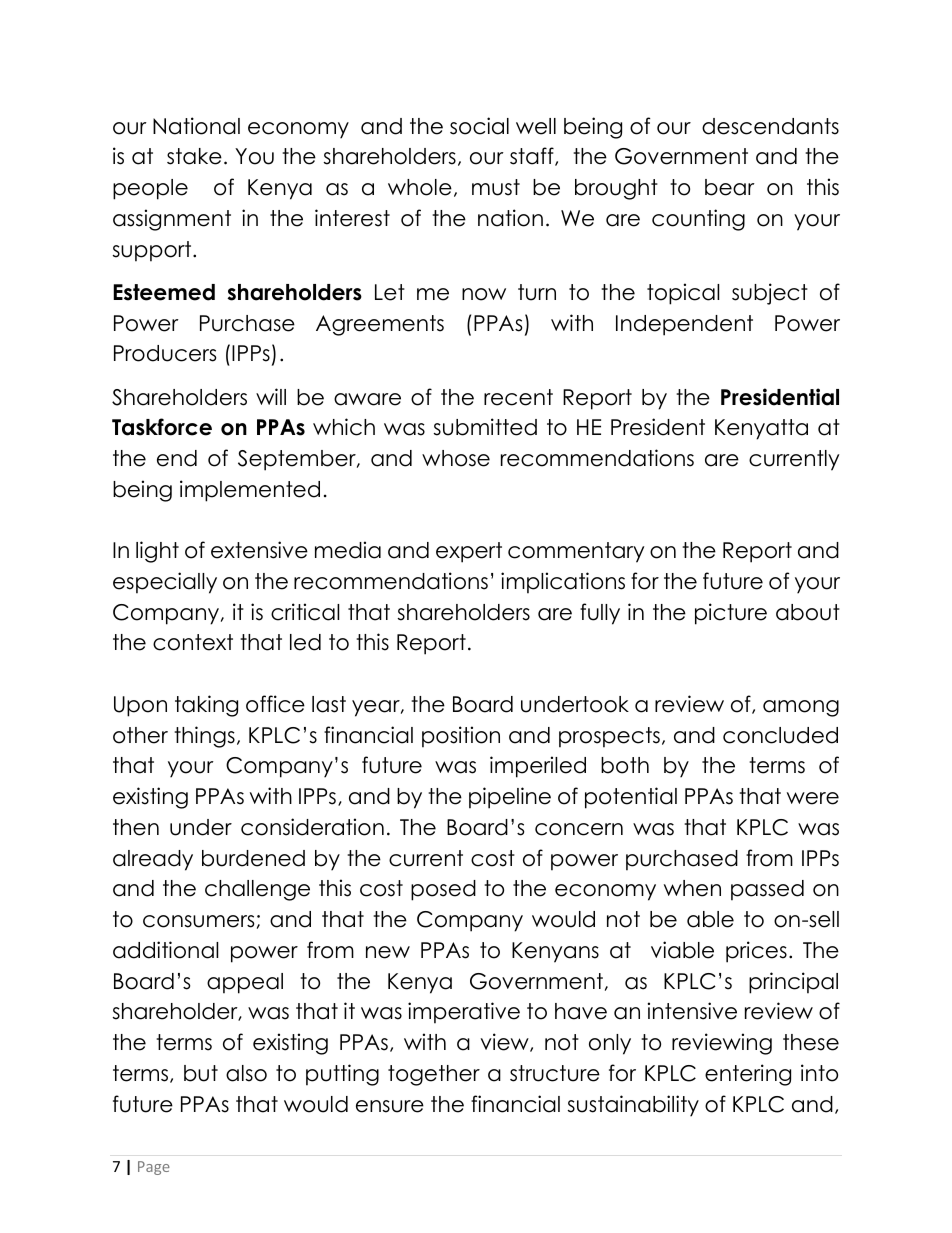 This document has width=952, height=1233. Describe the element at coordinates (194, 156) in the document. I see `stake` at that location.
